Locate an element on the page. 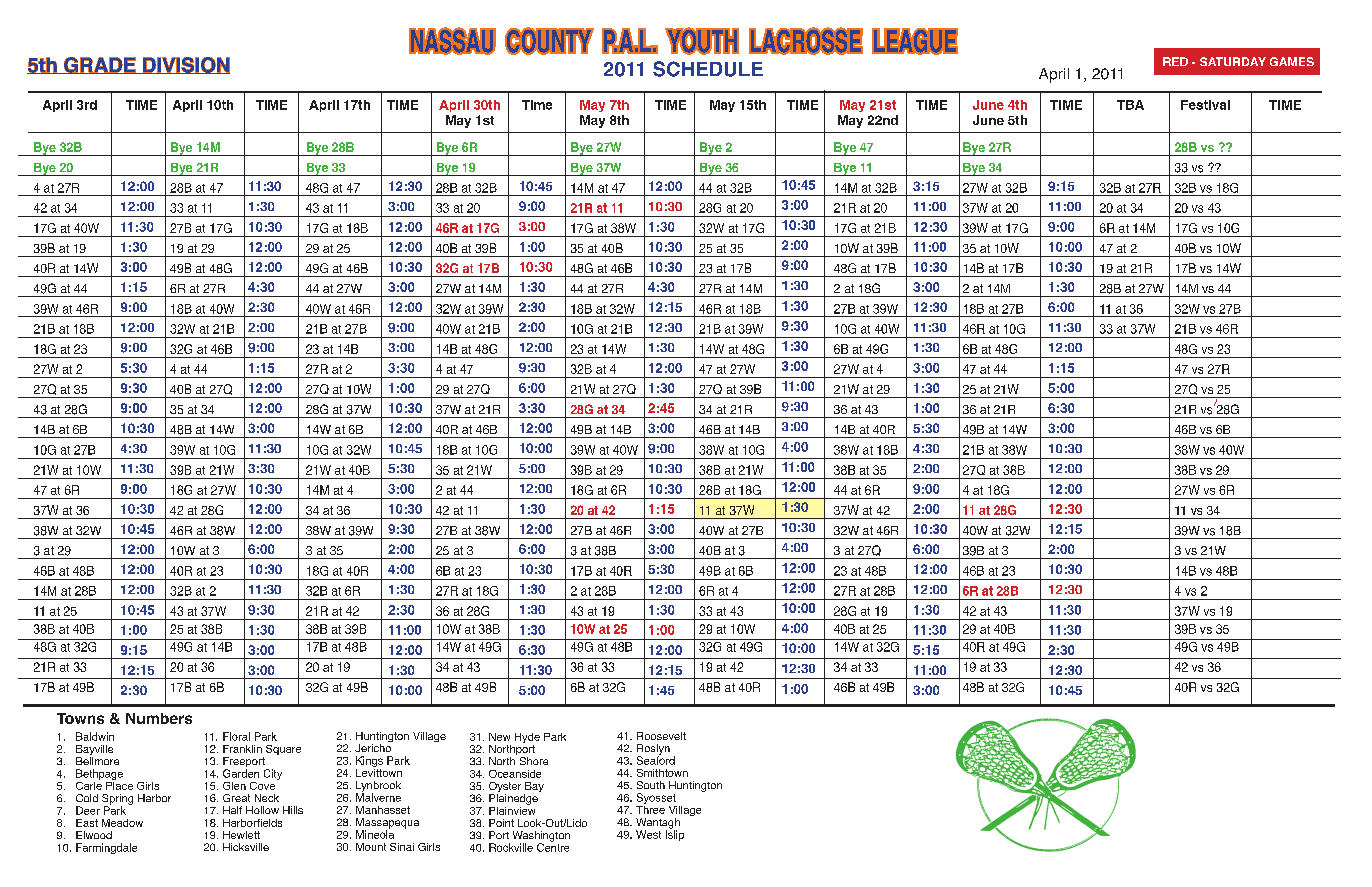  Festival is located at coordinates (1205, 105).
